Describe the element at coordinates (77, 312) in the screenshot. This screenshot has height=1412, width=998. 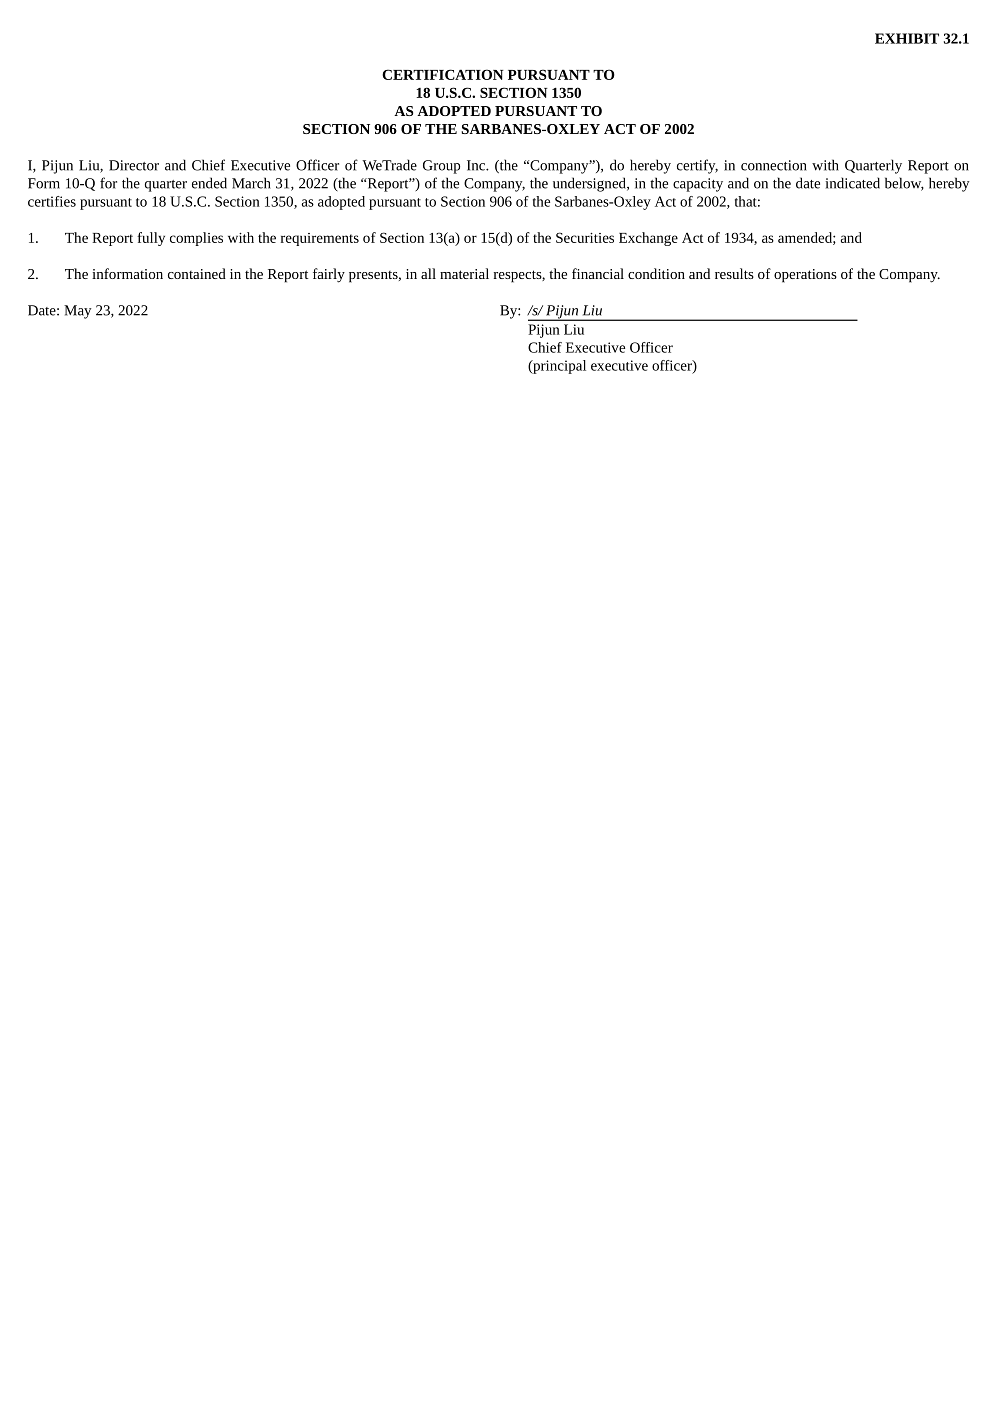
I see `May` at that location.
